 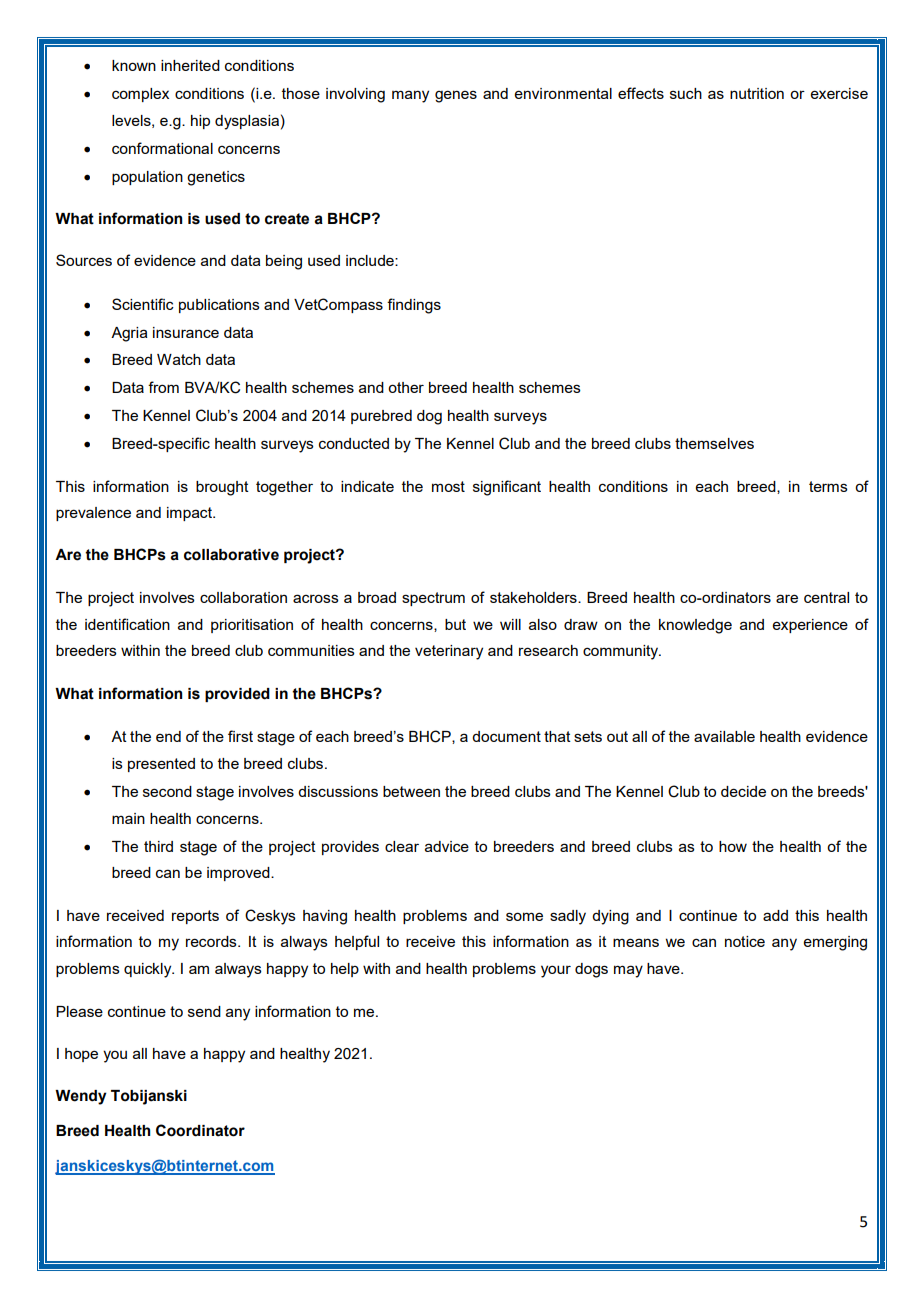 What do you see at coordinates (140, 95) in the document?
I see `complex` at bounding box center [140, 95].
